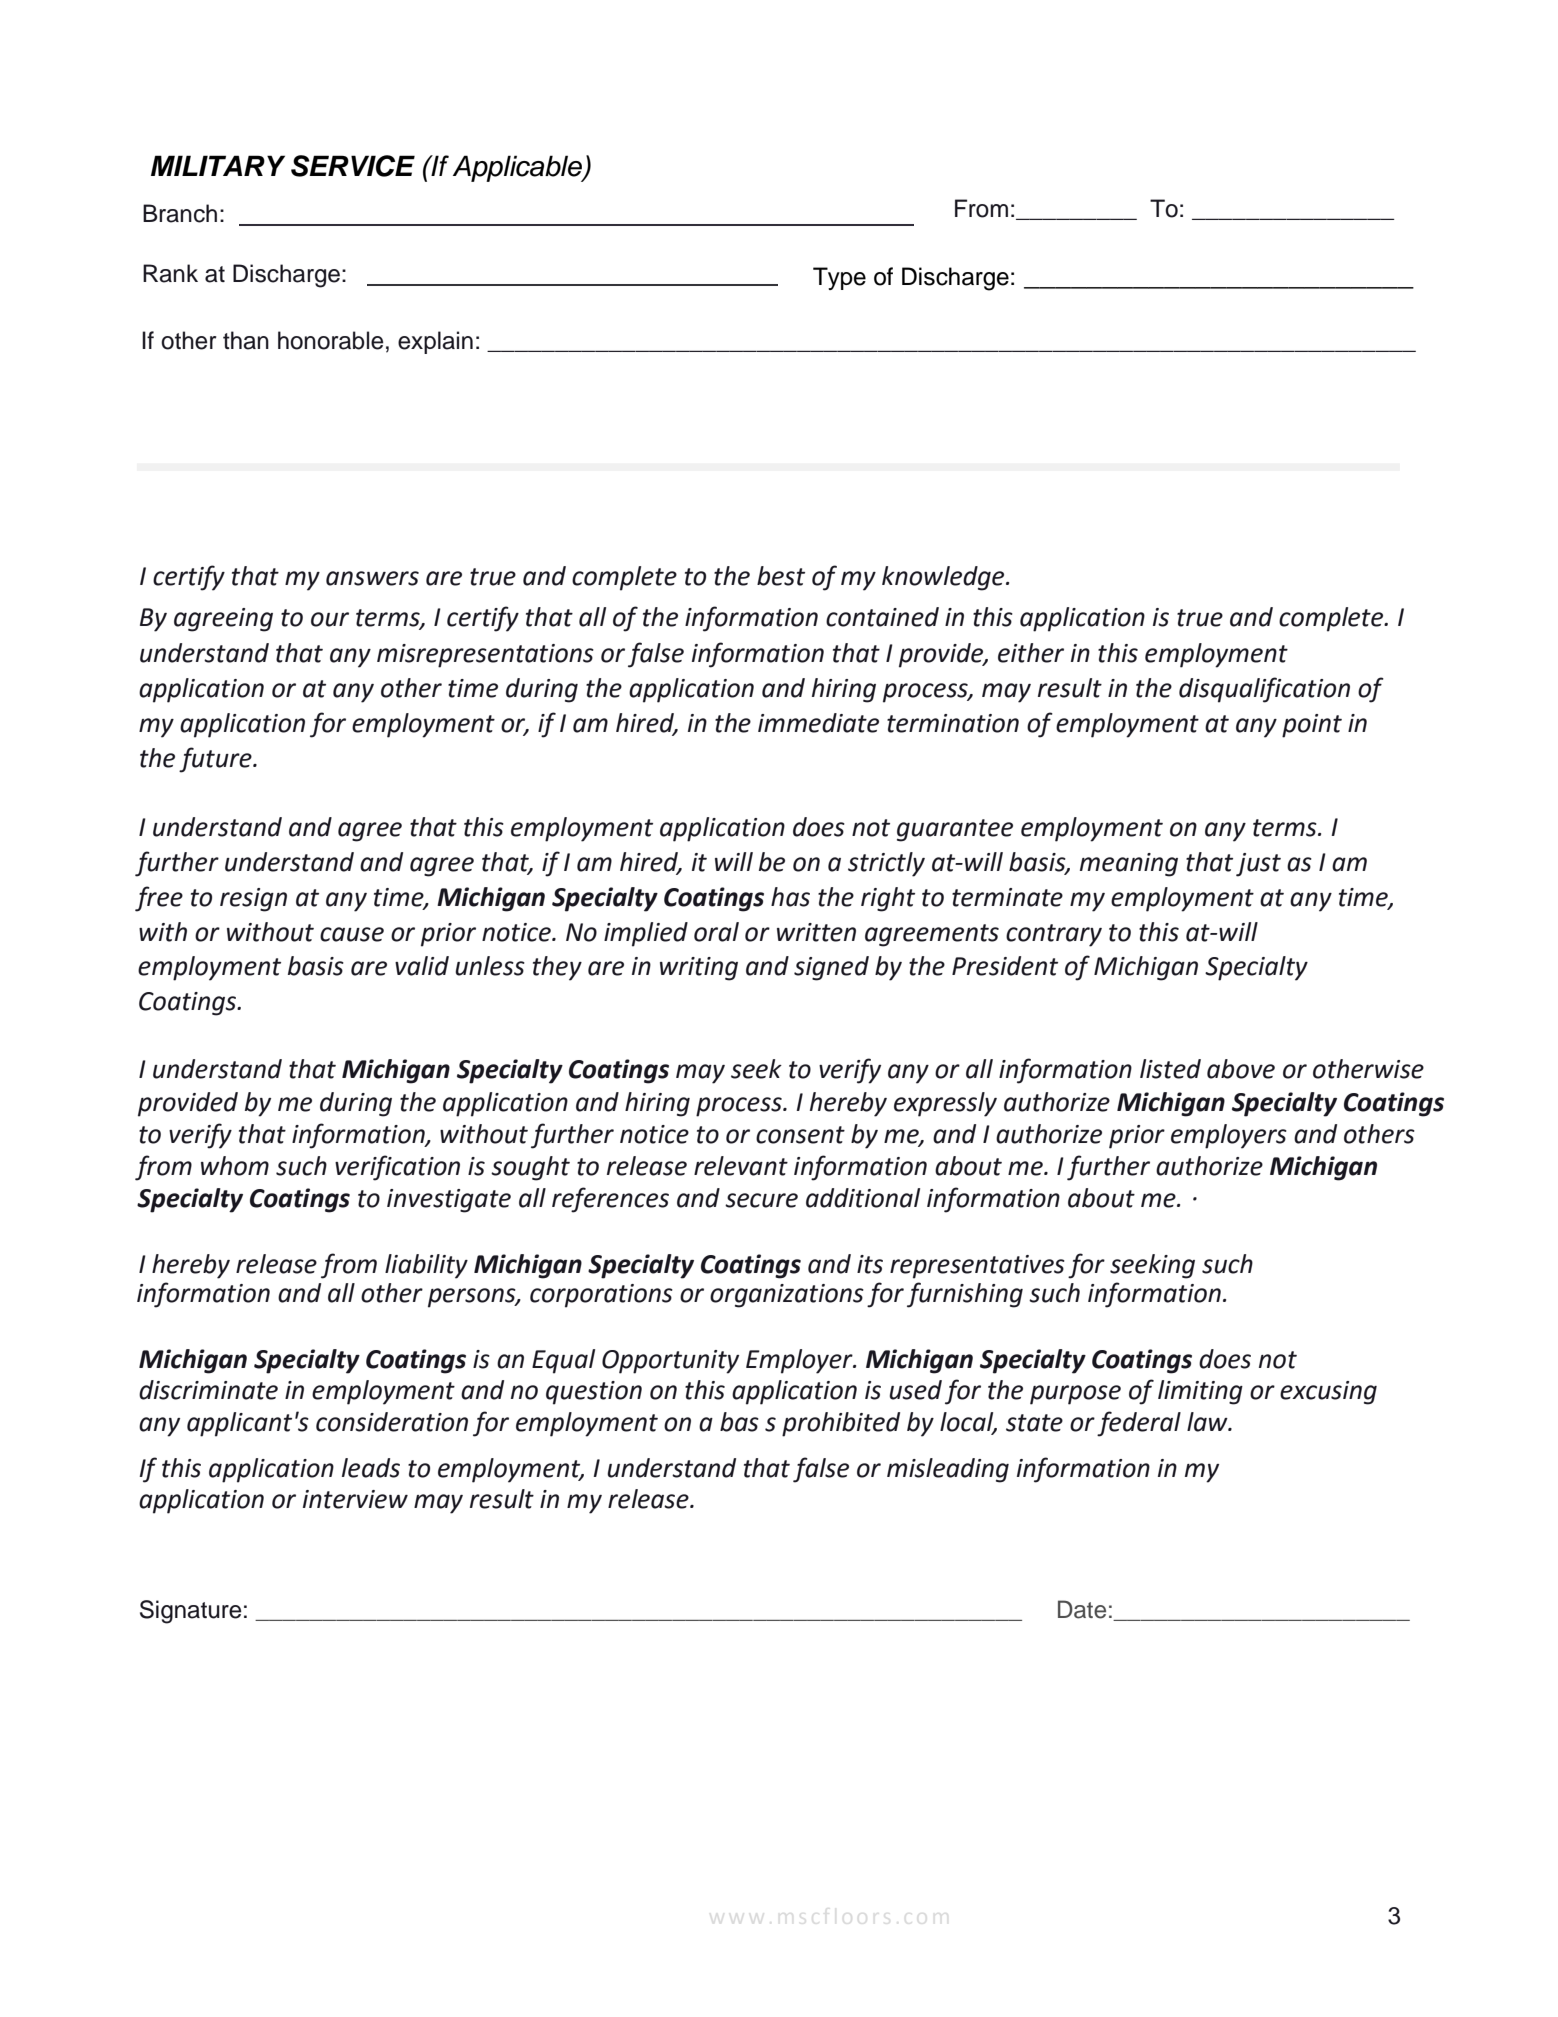  I want to click on interview, so click(355, 1499).
